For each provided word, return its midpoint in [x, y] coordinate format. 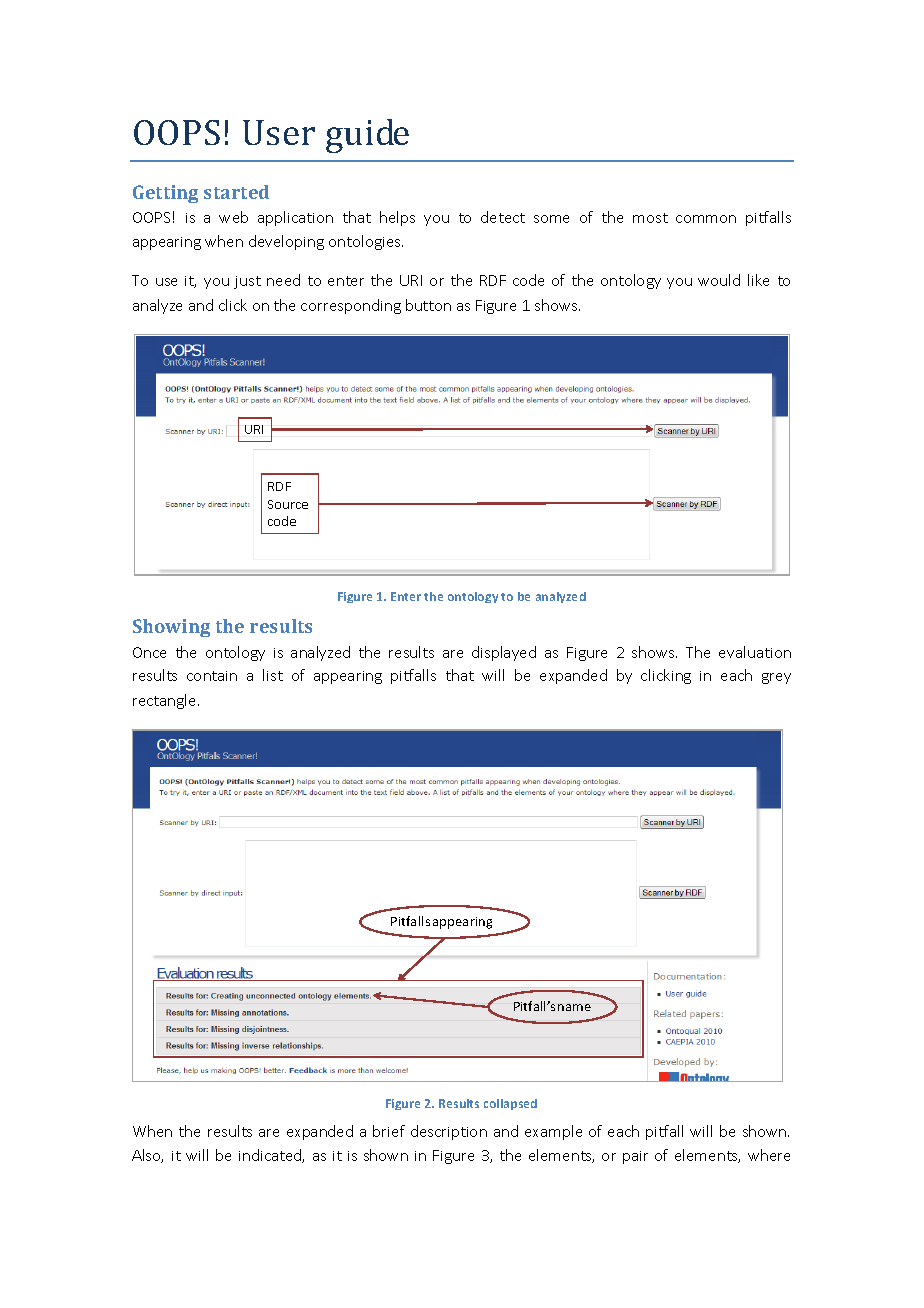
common [706, 219]
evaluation [755, 652]
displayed [504, 653]
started [236, 192]
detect [503, 217]
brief [389, 1131]
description [449, 1132]
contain [212, 676]
